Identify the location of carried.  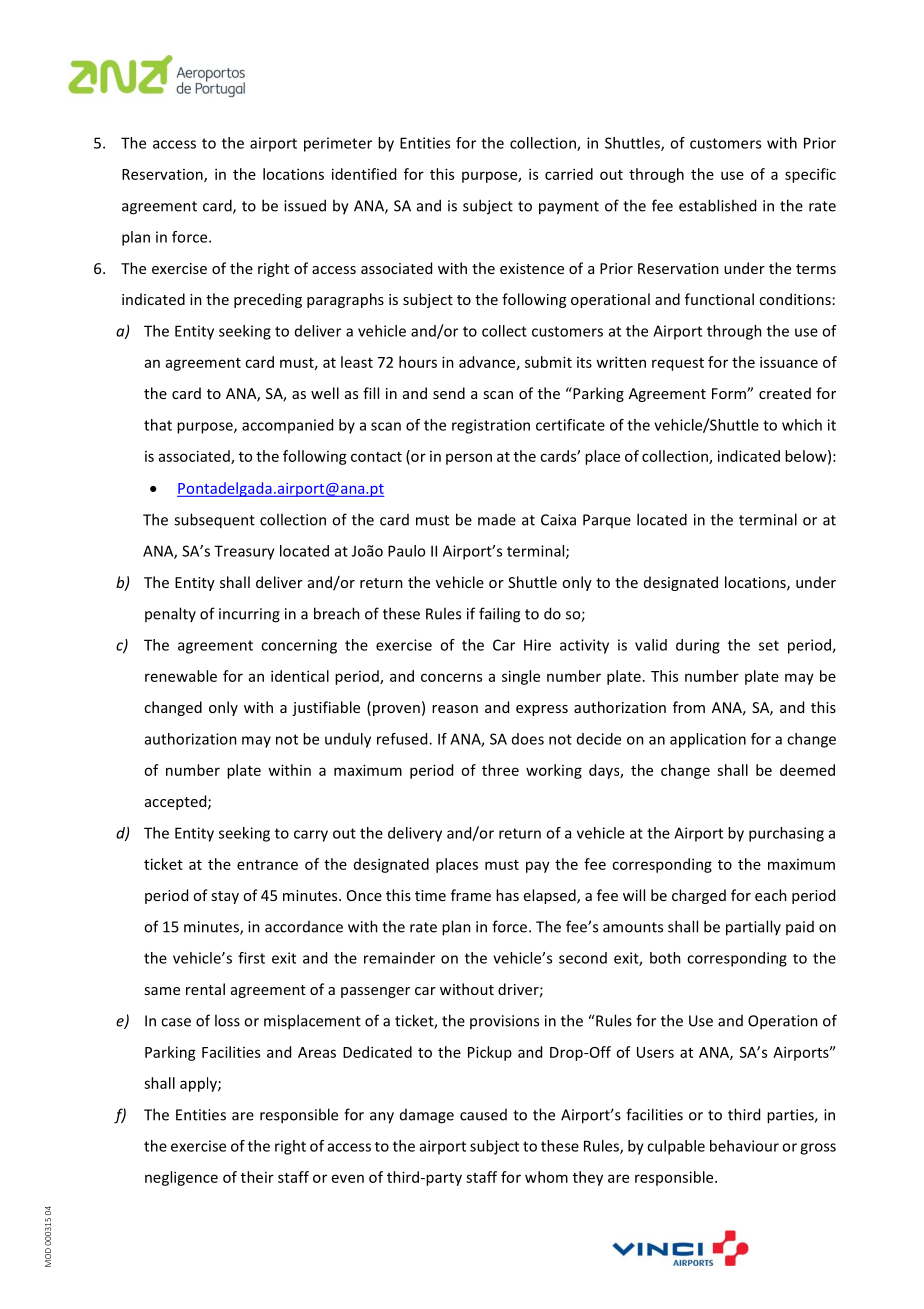
(569, 174).
